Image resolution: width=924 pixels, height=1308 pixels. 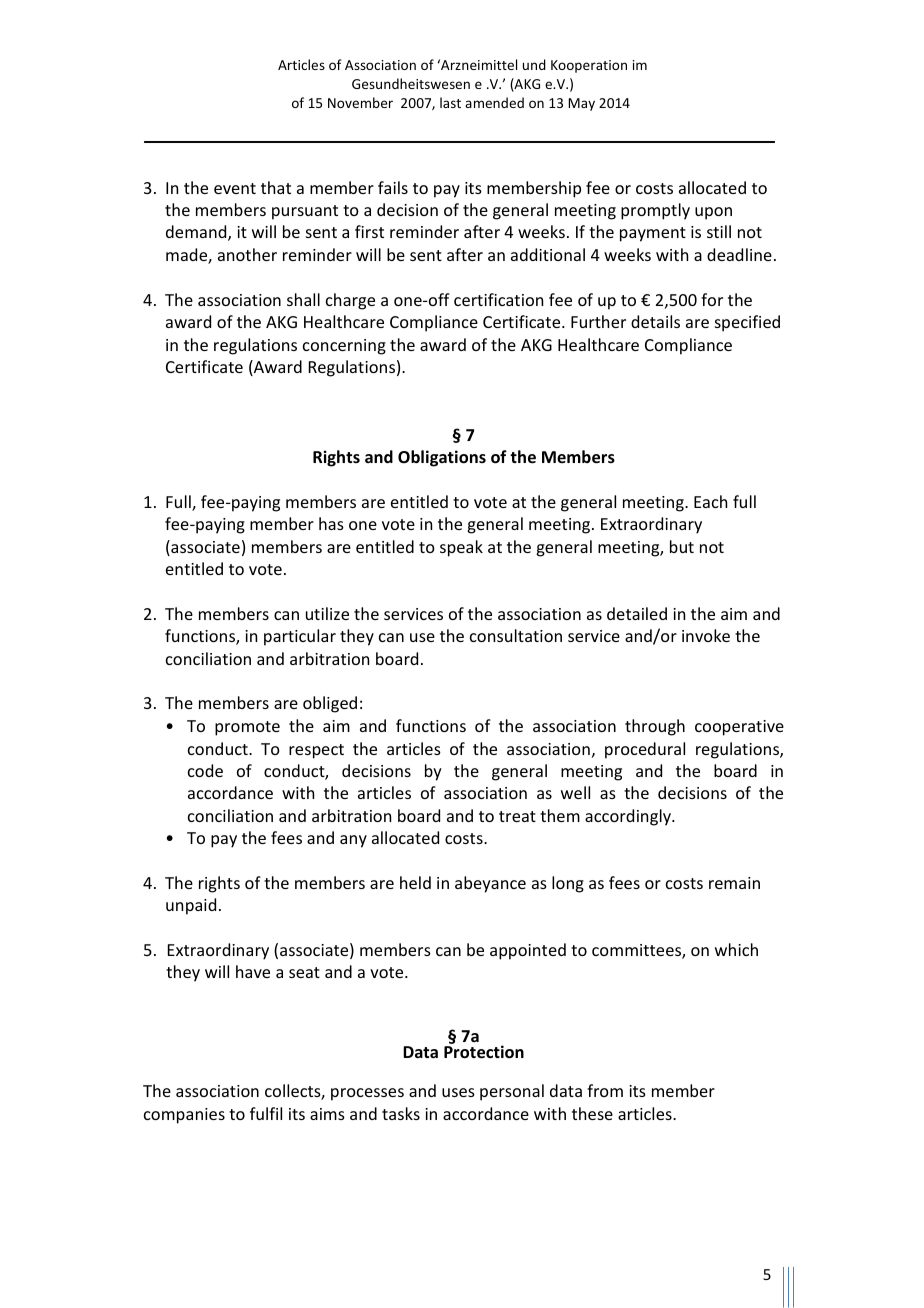 What do you see at coordinates (235, 188) in the document?
I see `event` at bounding box center [235, 188].
